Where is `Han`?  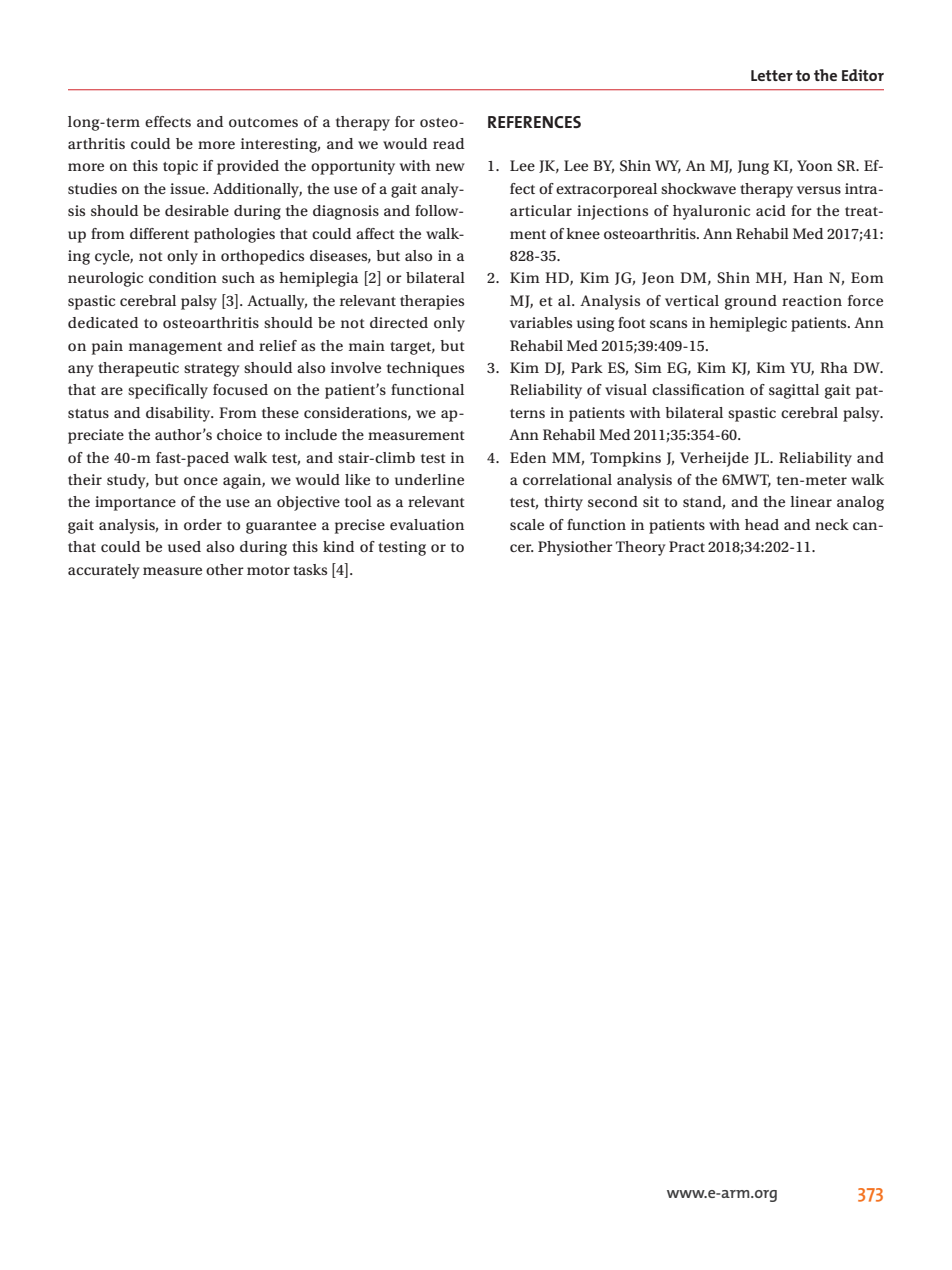 Han is located at coordinates (808, 277).
